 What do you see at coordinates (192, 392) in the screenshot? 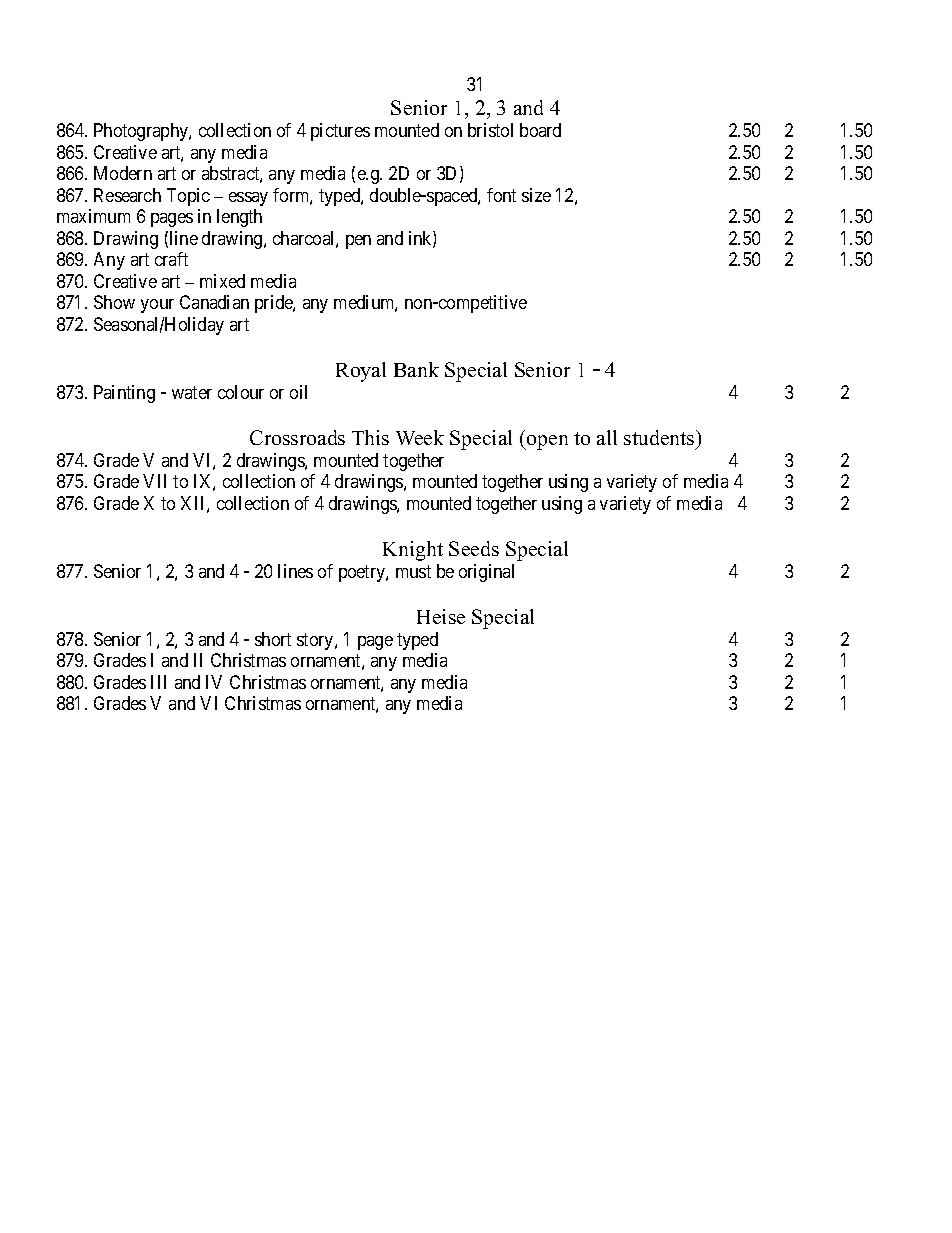
I see `water` at bounding box center [192, 392].
